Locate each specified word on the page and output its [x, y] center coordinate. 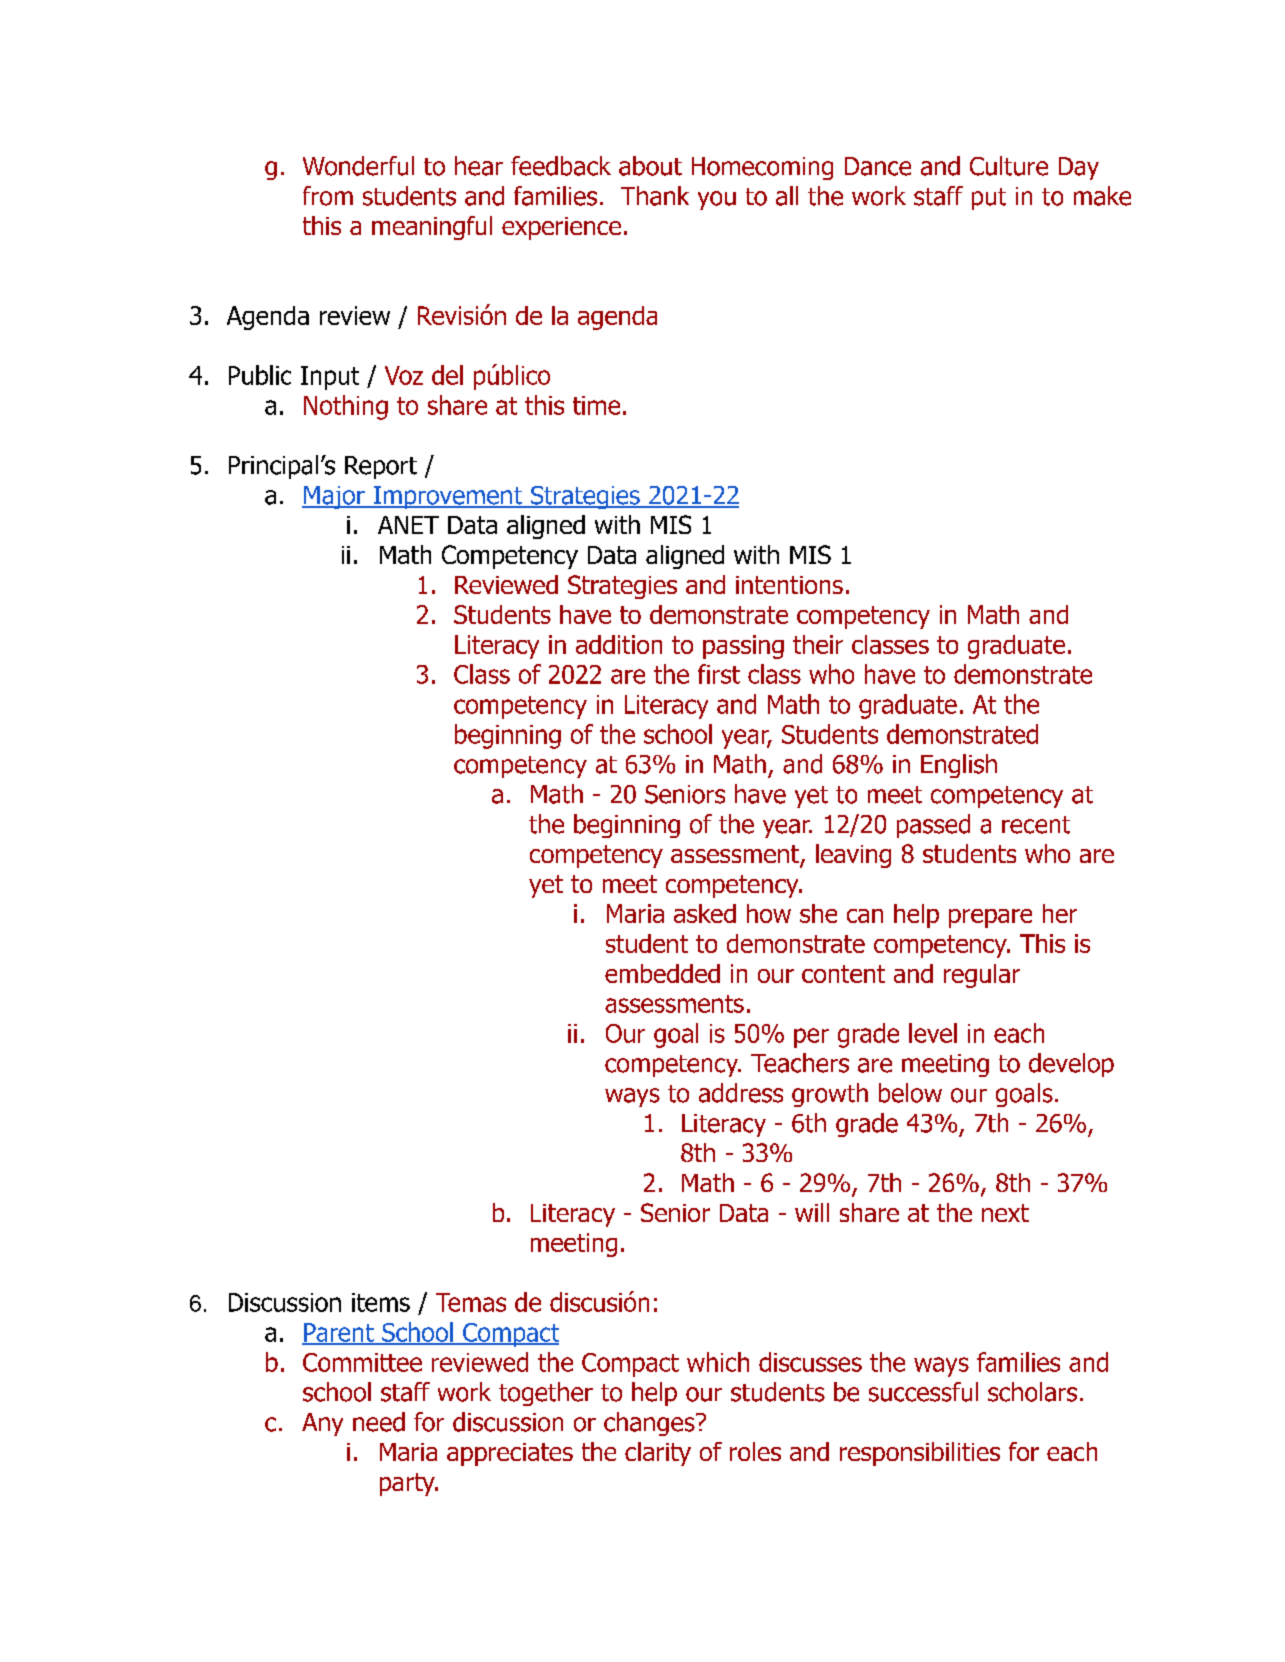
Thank [655, 196]
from [328, 196]
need [379, 1422]
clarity [658, 1454]
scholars [1032, 1392]
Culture [1009, 166]
